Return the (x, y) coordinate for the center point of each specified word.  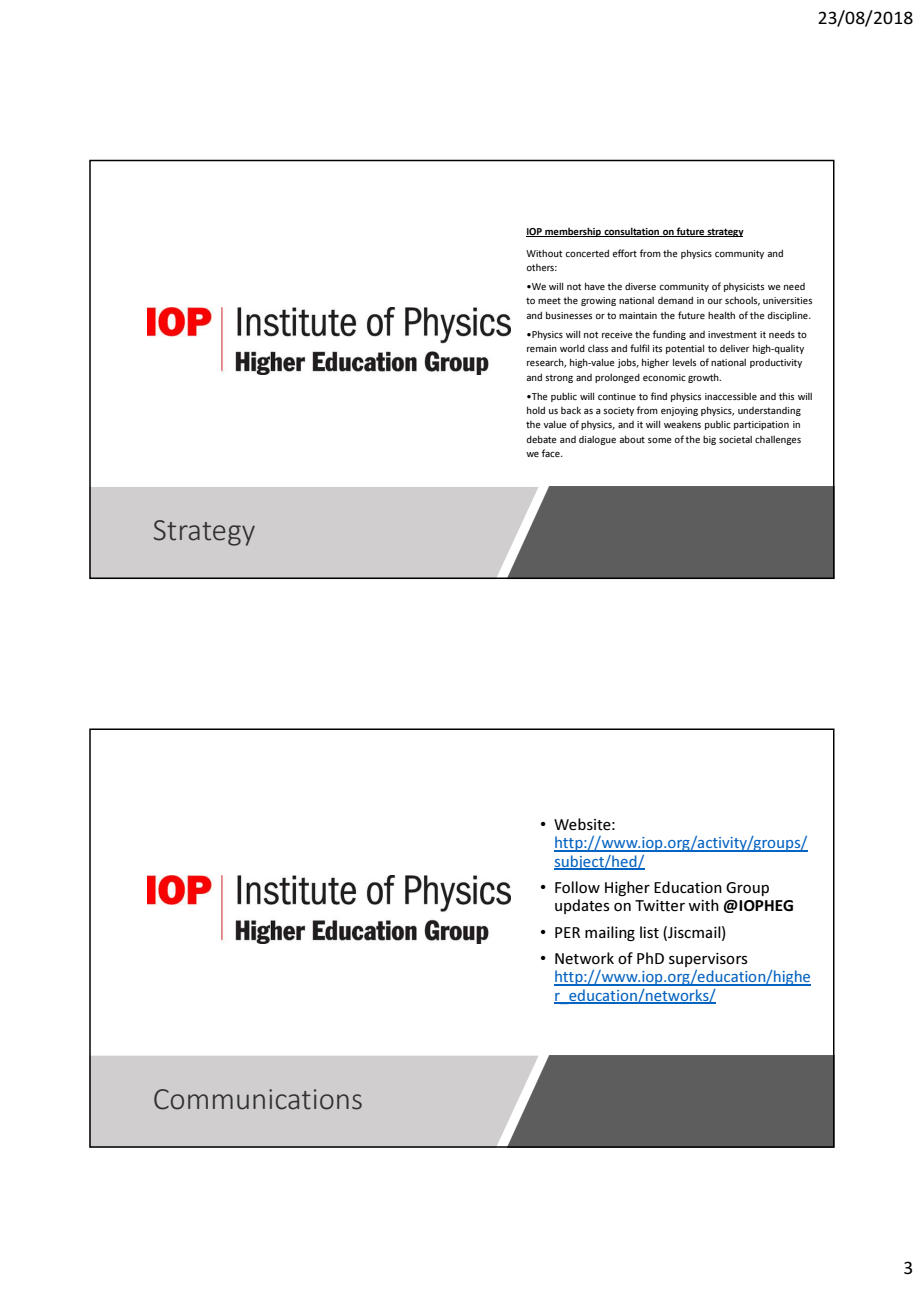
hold (536, 410)
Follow (577, 887)
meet (549, 300)
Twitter (660, 905)
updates (582, 906)
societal (735, 439)
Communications (258, 1099)
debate (541, 439)
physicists (744, 287)
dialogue (597, 440)
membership (573, 232)
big (709, 440)
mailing (610, 933)
